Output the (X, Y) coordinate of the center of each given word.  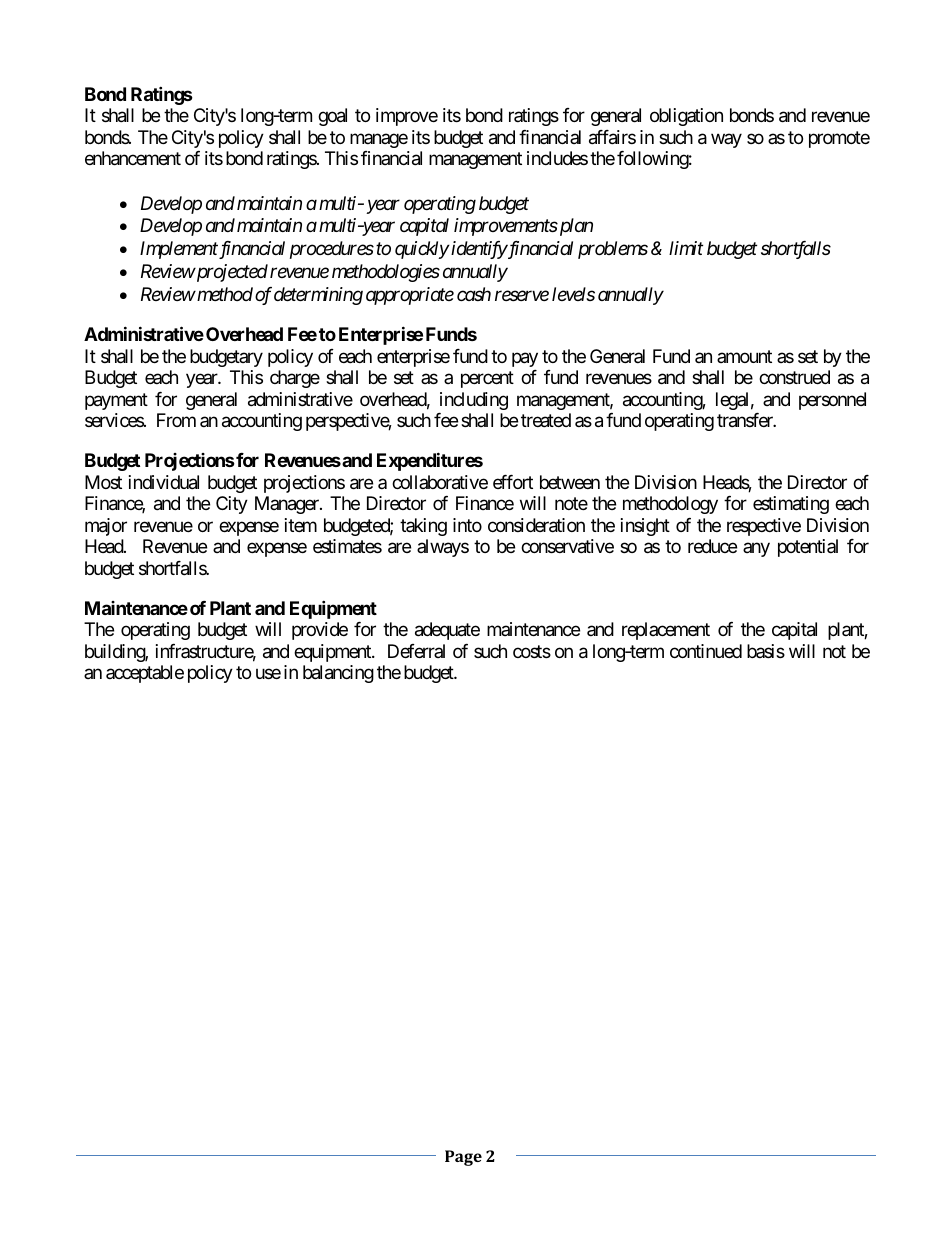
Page (463, 1158)
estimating (791, 505)
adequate (447, 631)
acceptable (145, 674)
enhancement (133, 158)
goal (332, 117)
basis (766, 651)
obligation (686, 117)
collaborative (440, 482)
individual (164, 482)
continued (706, 651)
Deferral (416, 651)
